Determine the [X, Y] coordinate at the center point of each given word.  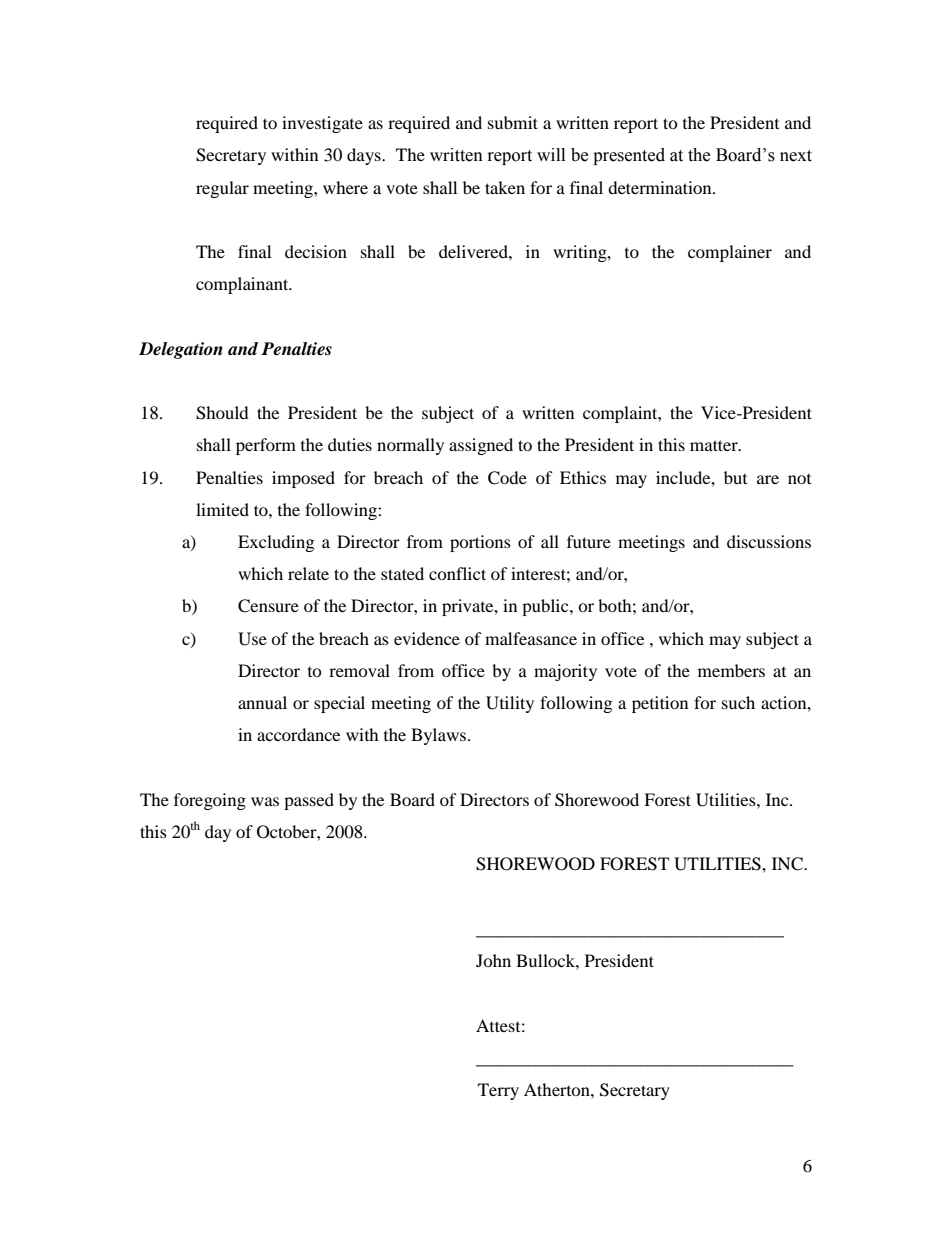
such [738, 702]
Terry [498, 1091]
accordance [298, 734]
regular [222, 189]
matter [715, 445]
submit [513, 122]
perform [266, 446]
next [796, 156]
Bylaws [440, 736]
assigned [481, 446]
